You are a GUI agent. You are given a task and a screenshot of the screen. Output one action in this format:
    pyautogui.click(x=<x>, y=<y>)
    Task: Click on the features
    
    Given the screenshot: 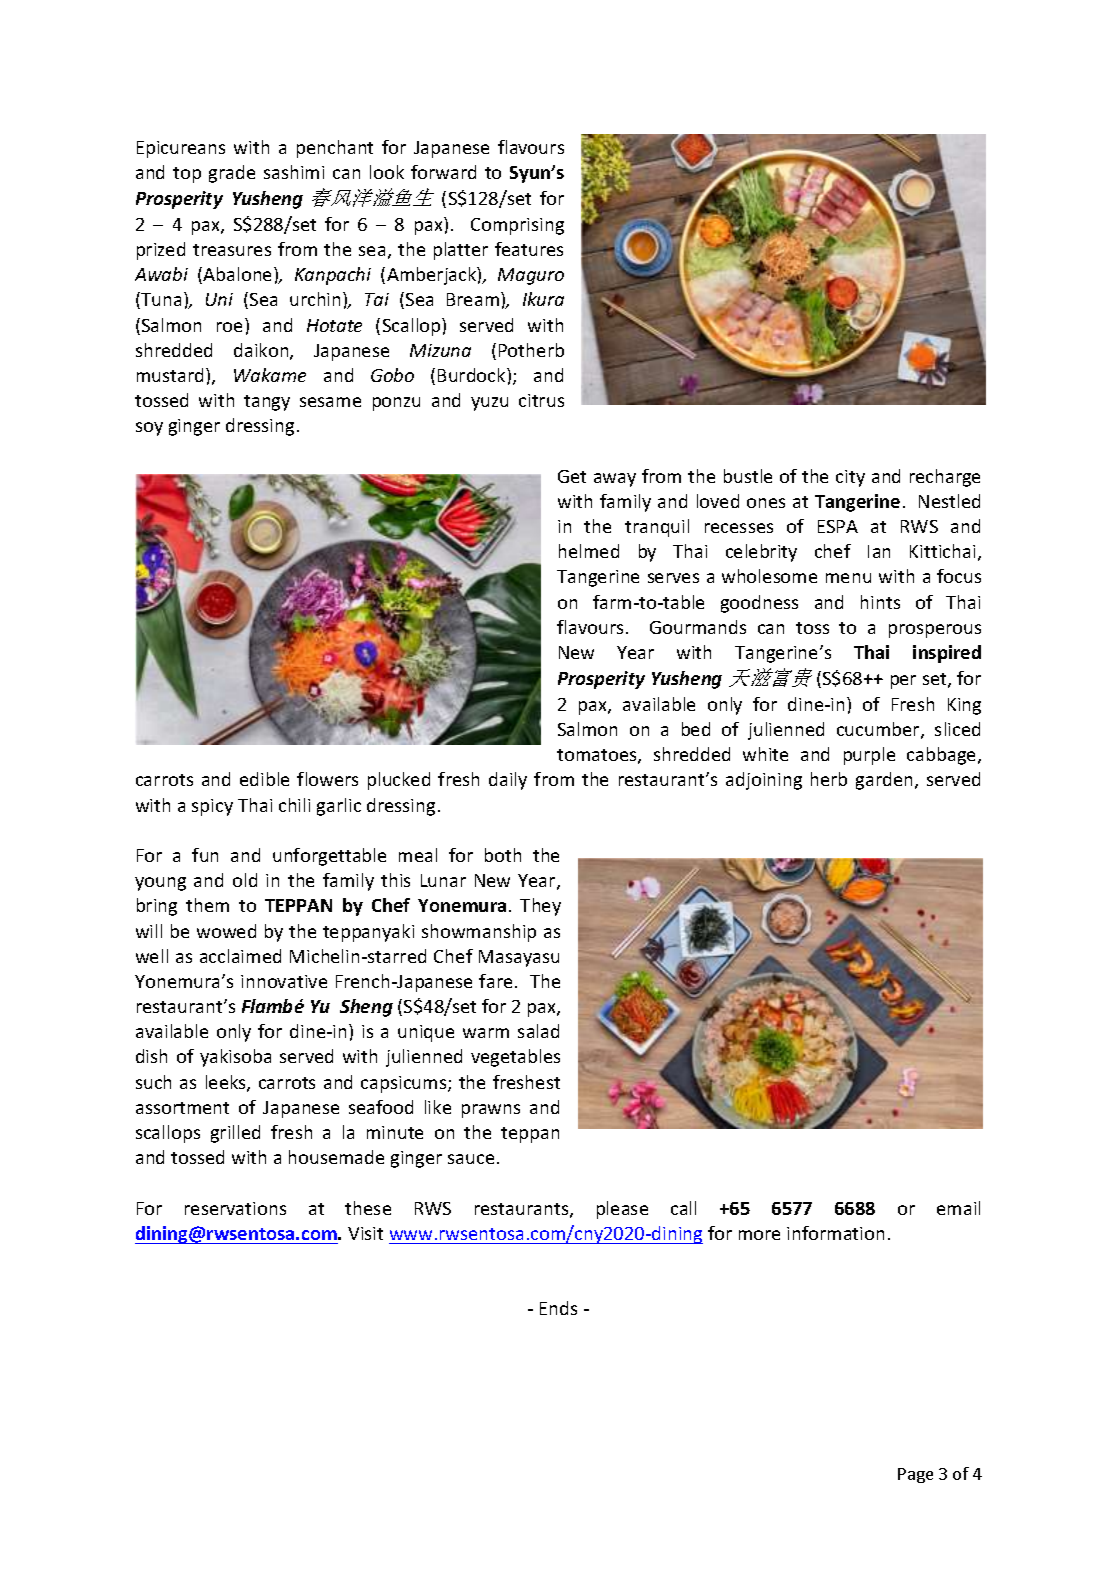 What is the action you would take?
    pyautogui.click(x=529, y=249)
